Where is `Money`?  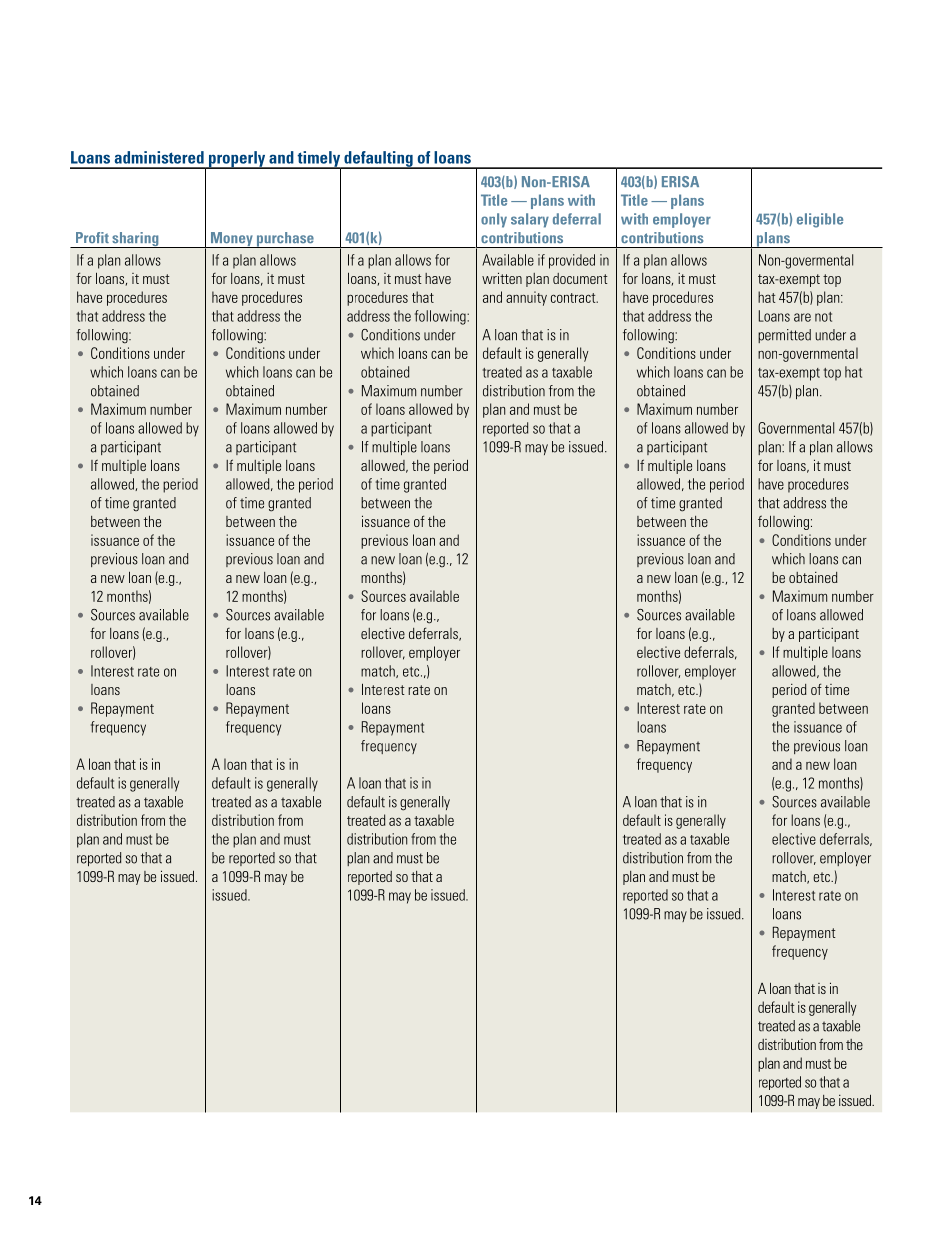
Money is located at coordinates (231, 240).
